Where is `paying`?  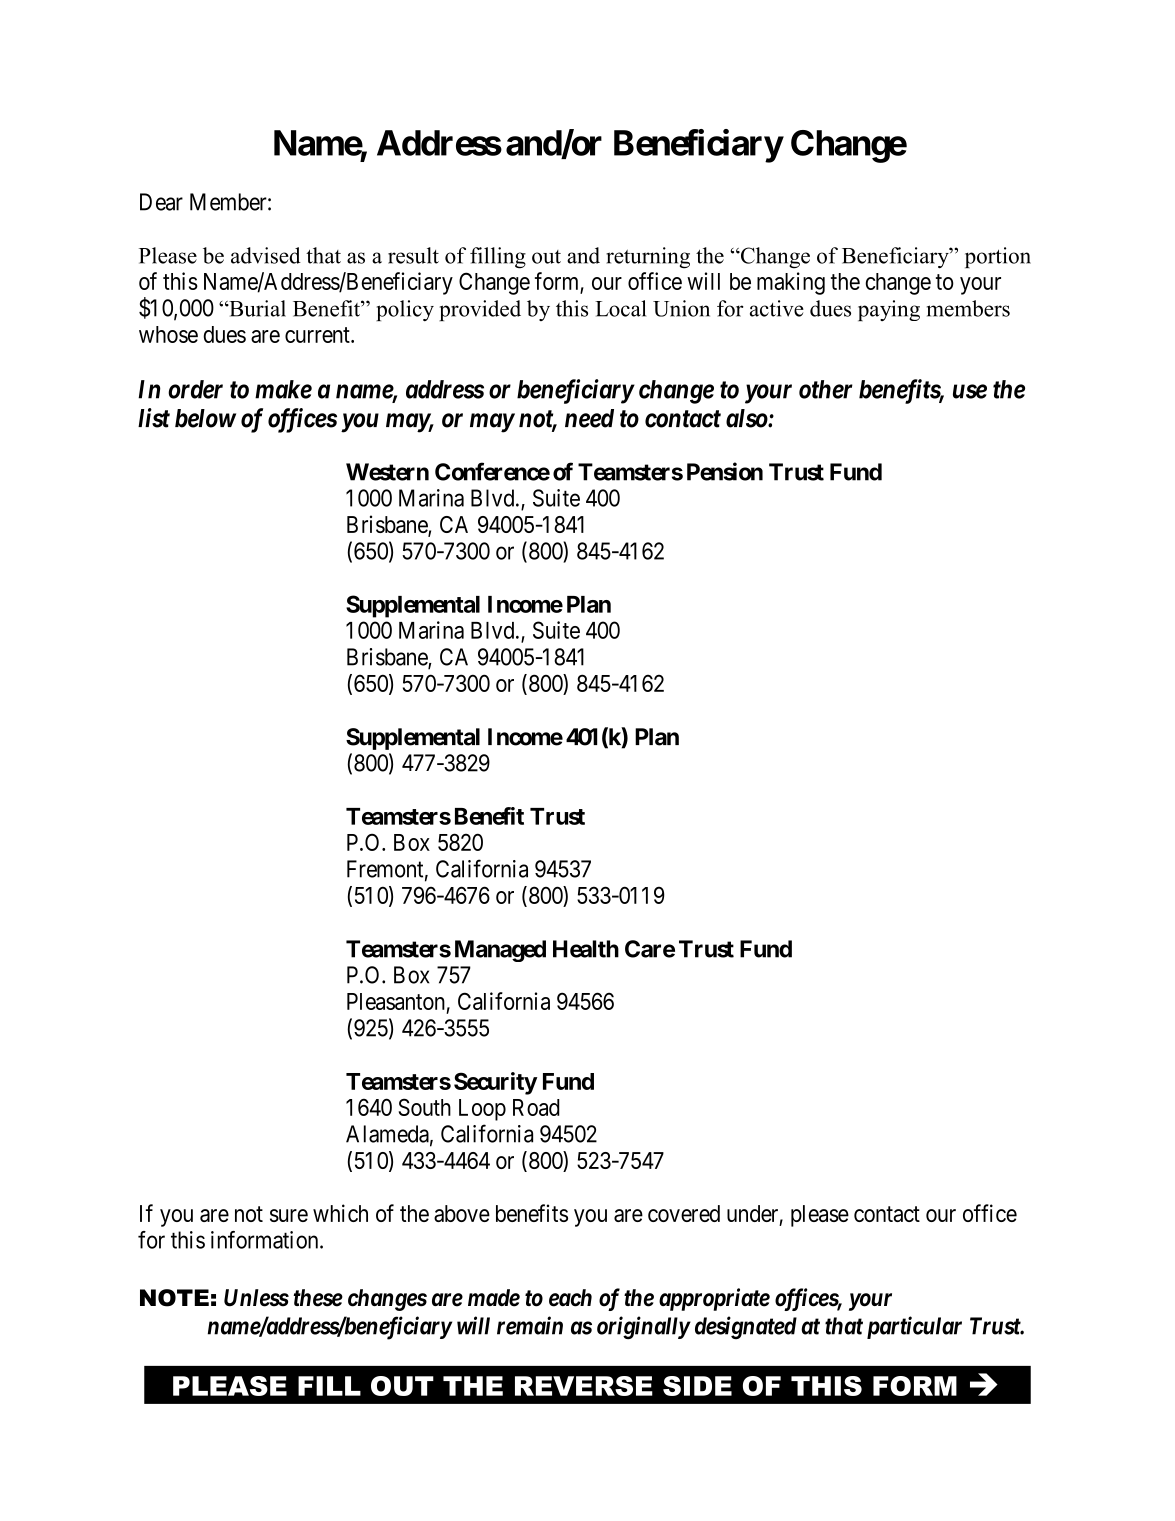
paying is located at coordinates (889, 310).
